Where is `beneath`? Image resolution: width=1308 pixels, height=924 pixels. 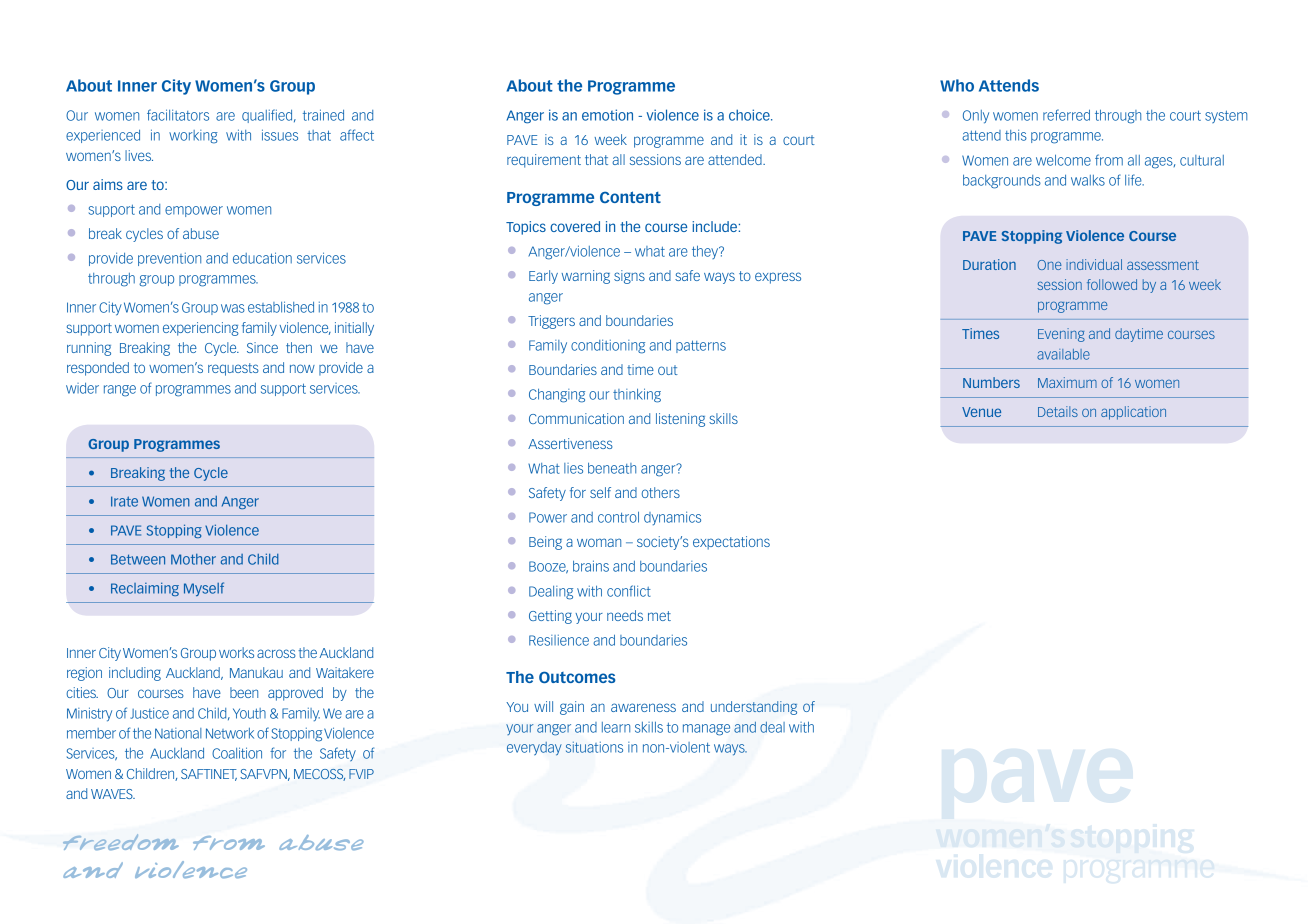
beneath is located at coordinates (612, 468).
